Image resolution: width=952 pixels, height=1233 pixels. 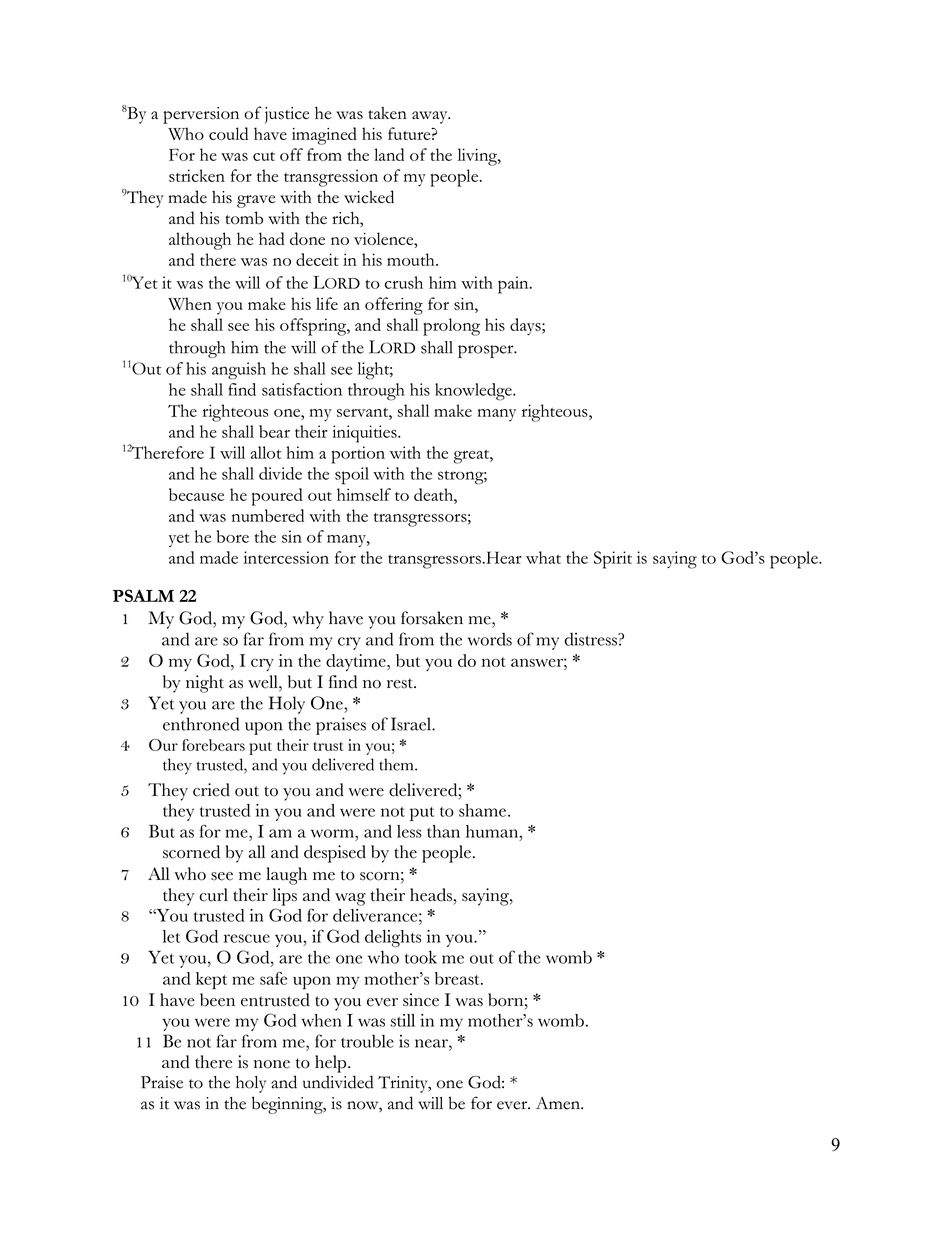 I want to click on been, so click(x=217, y=1000).
